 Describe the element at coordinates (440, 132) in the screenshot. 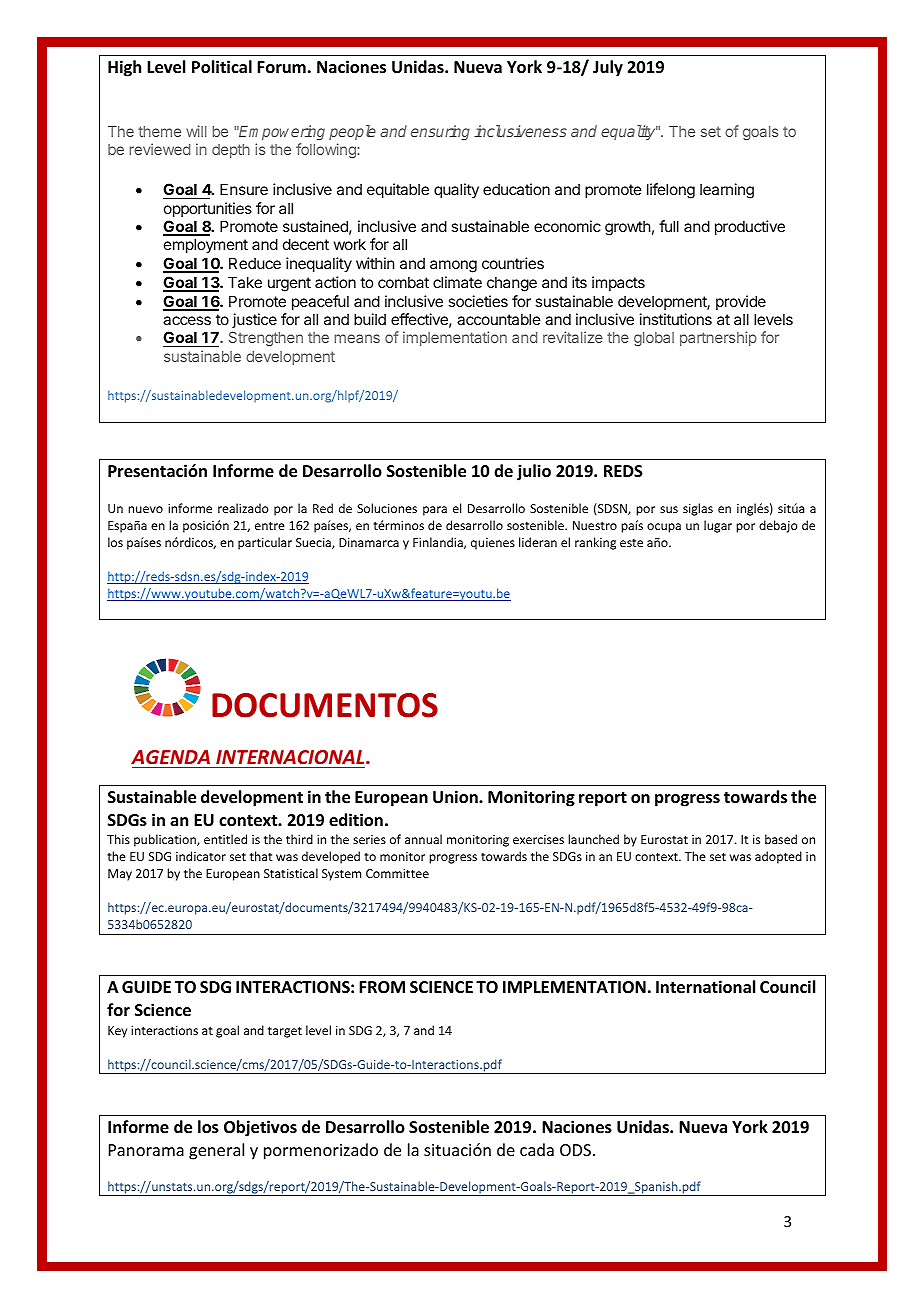

I see `ensuring` at that location.
